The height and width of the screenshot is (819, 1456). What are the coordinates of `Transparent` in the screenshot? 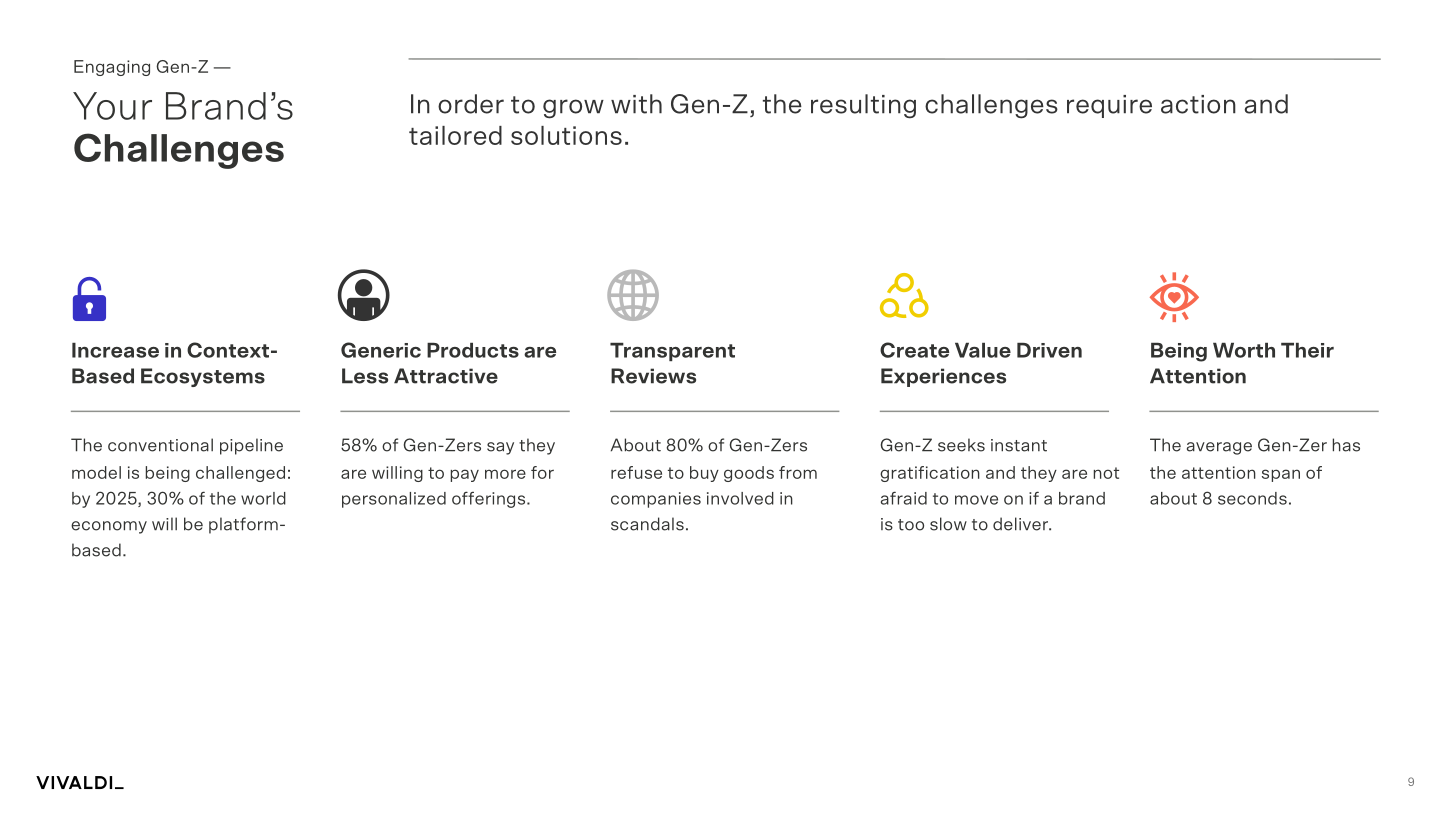 It's located at (672, 352).
